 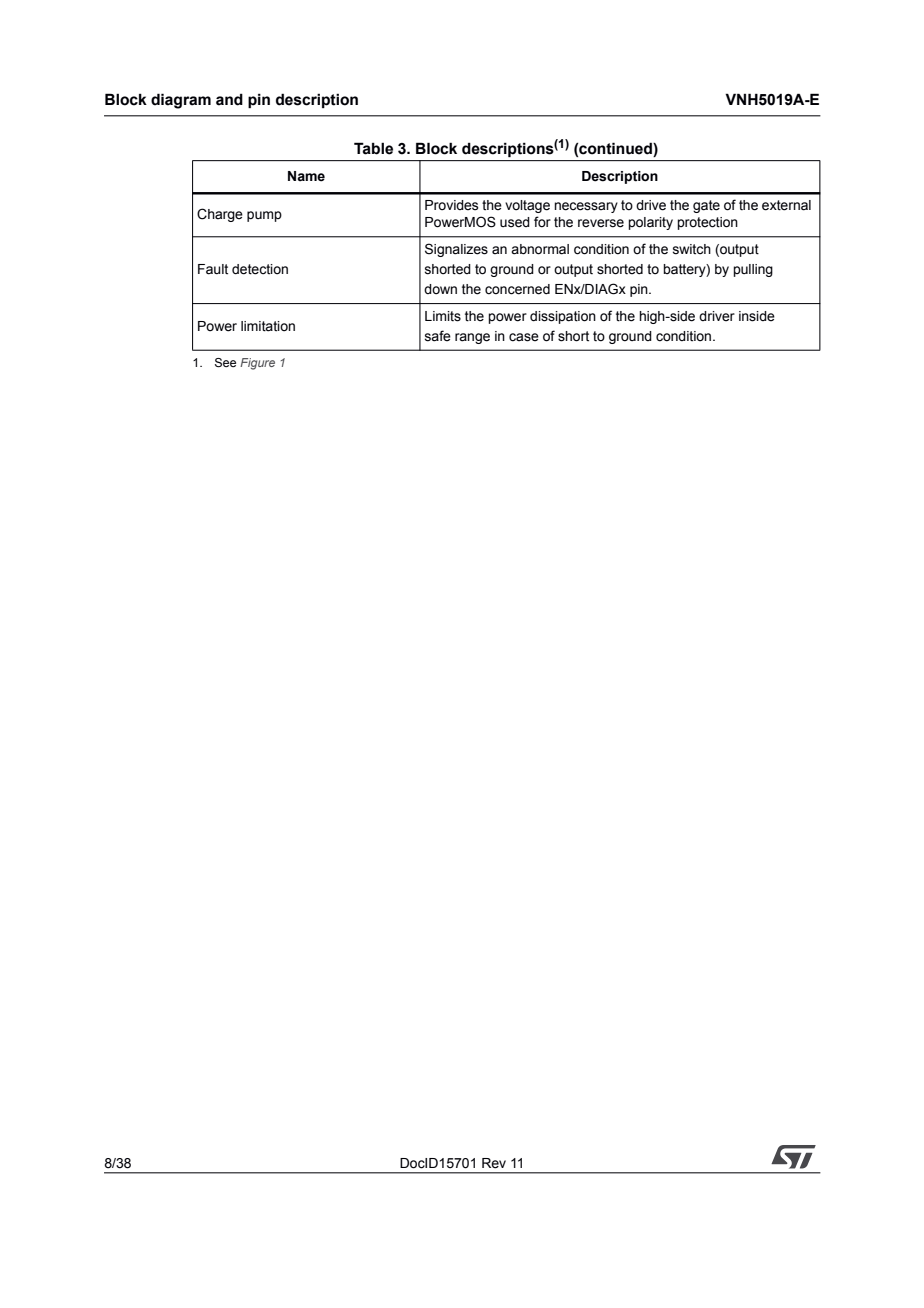 I want to click on external, so click(x=786, y=205).
